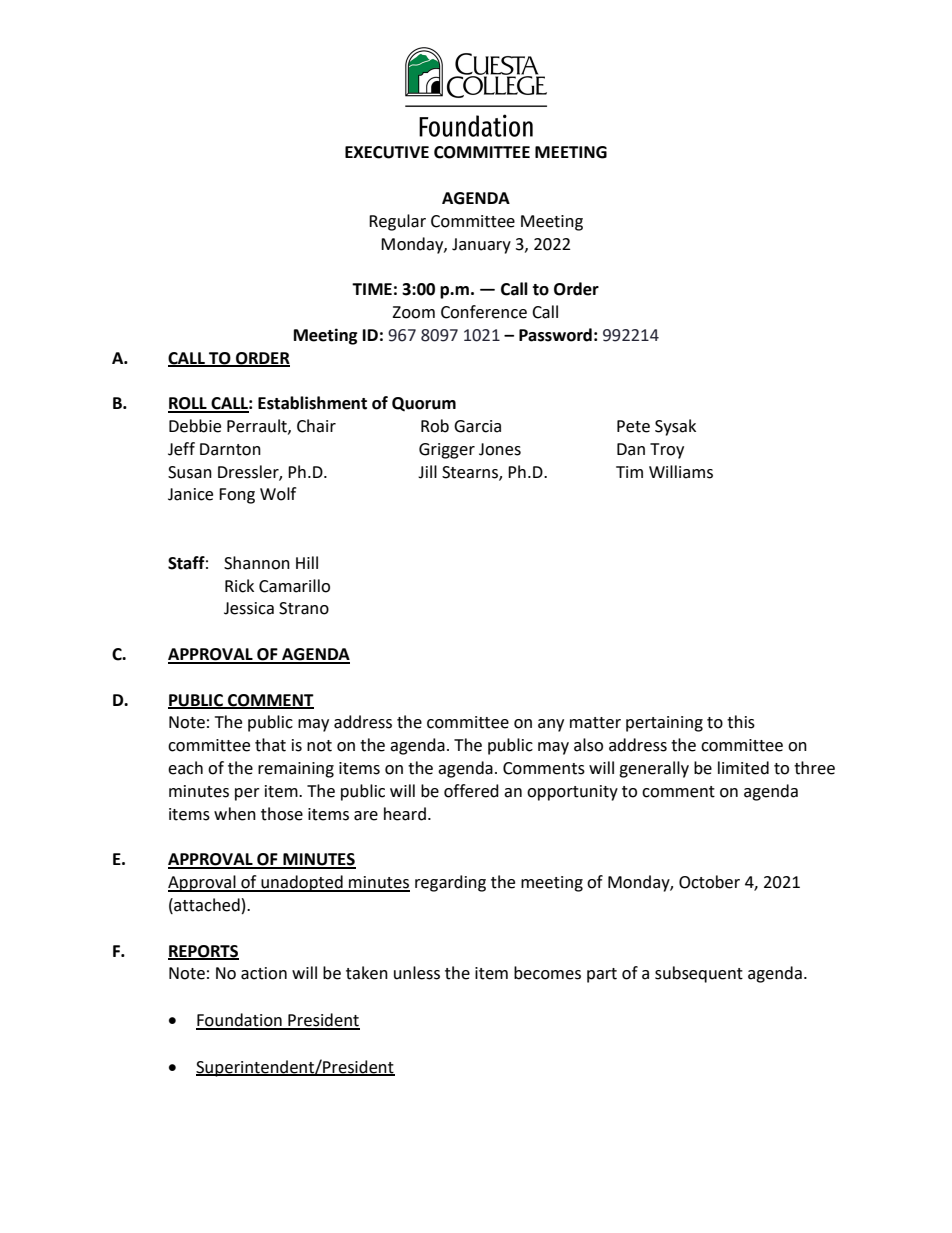  I want to click on Chair, so click(316, 426).
